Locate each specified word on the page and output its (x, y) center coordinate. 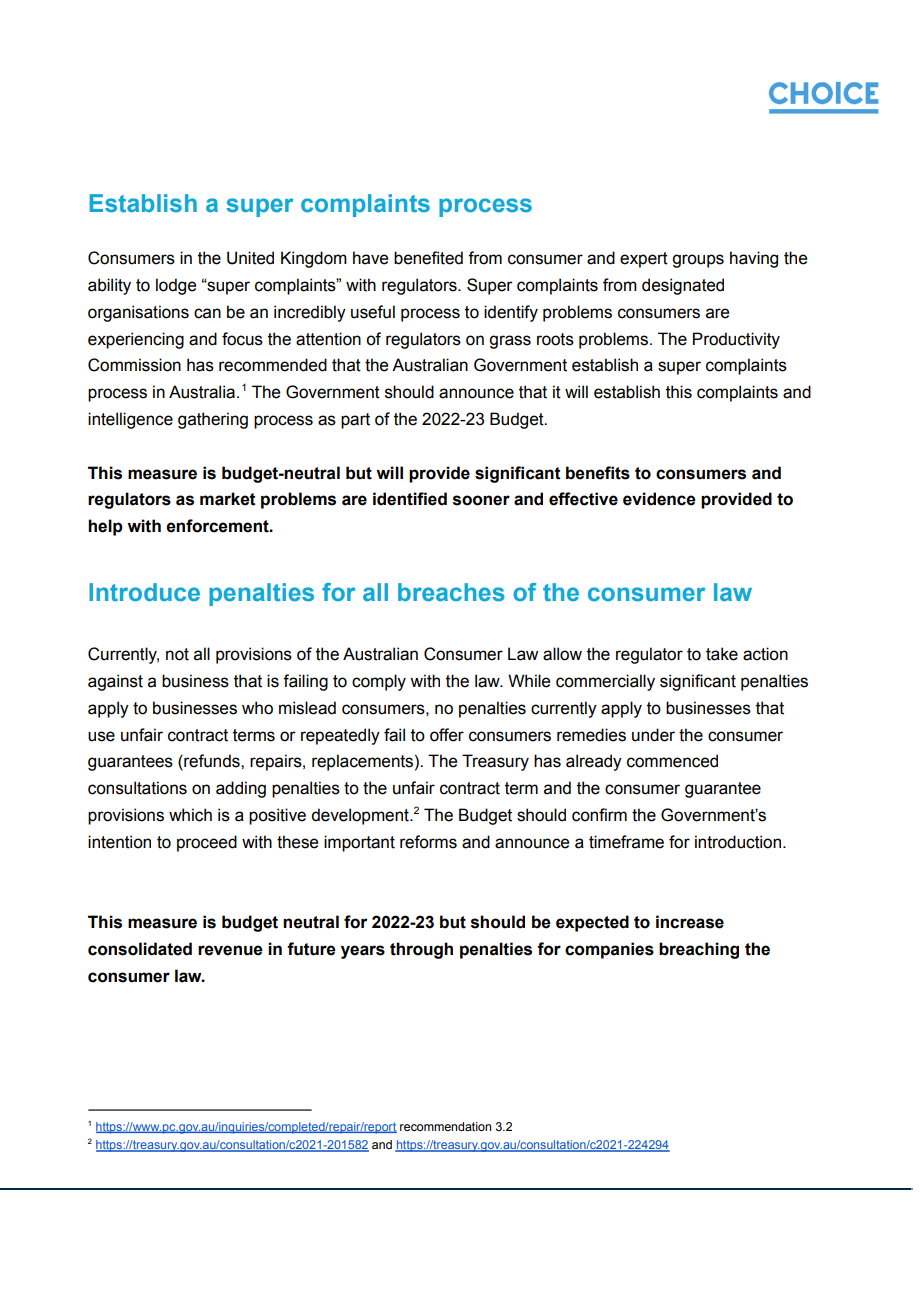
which (190, 815)
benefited (428, 258)
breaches (451, 592)
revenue (230, 950)
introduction (739, 842)
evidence (659, 499)
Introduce (144, 592)
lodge (176, 286)
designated (683, 286)
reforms (428, 842)
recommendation (445, 1126)
